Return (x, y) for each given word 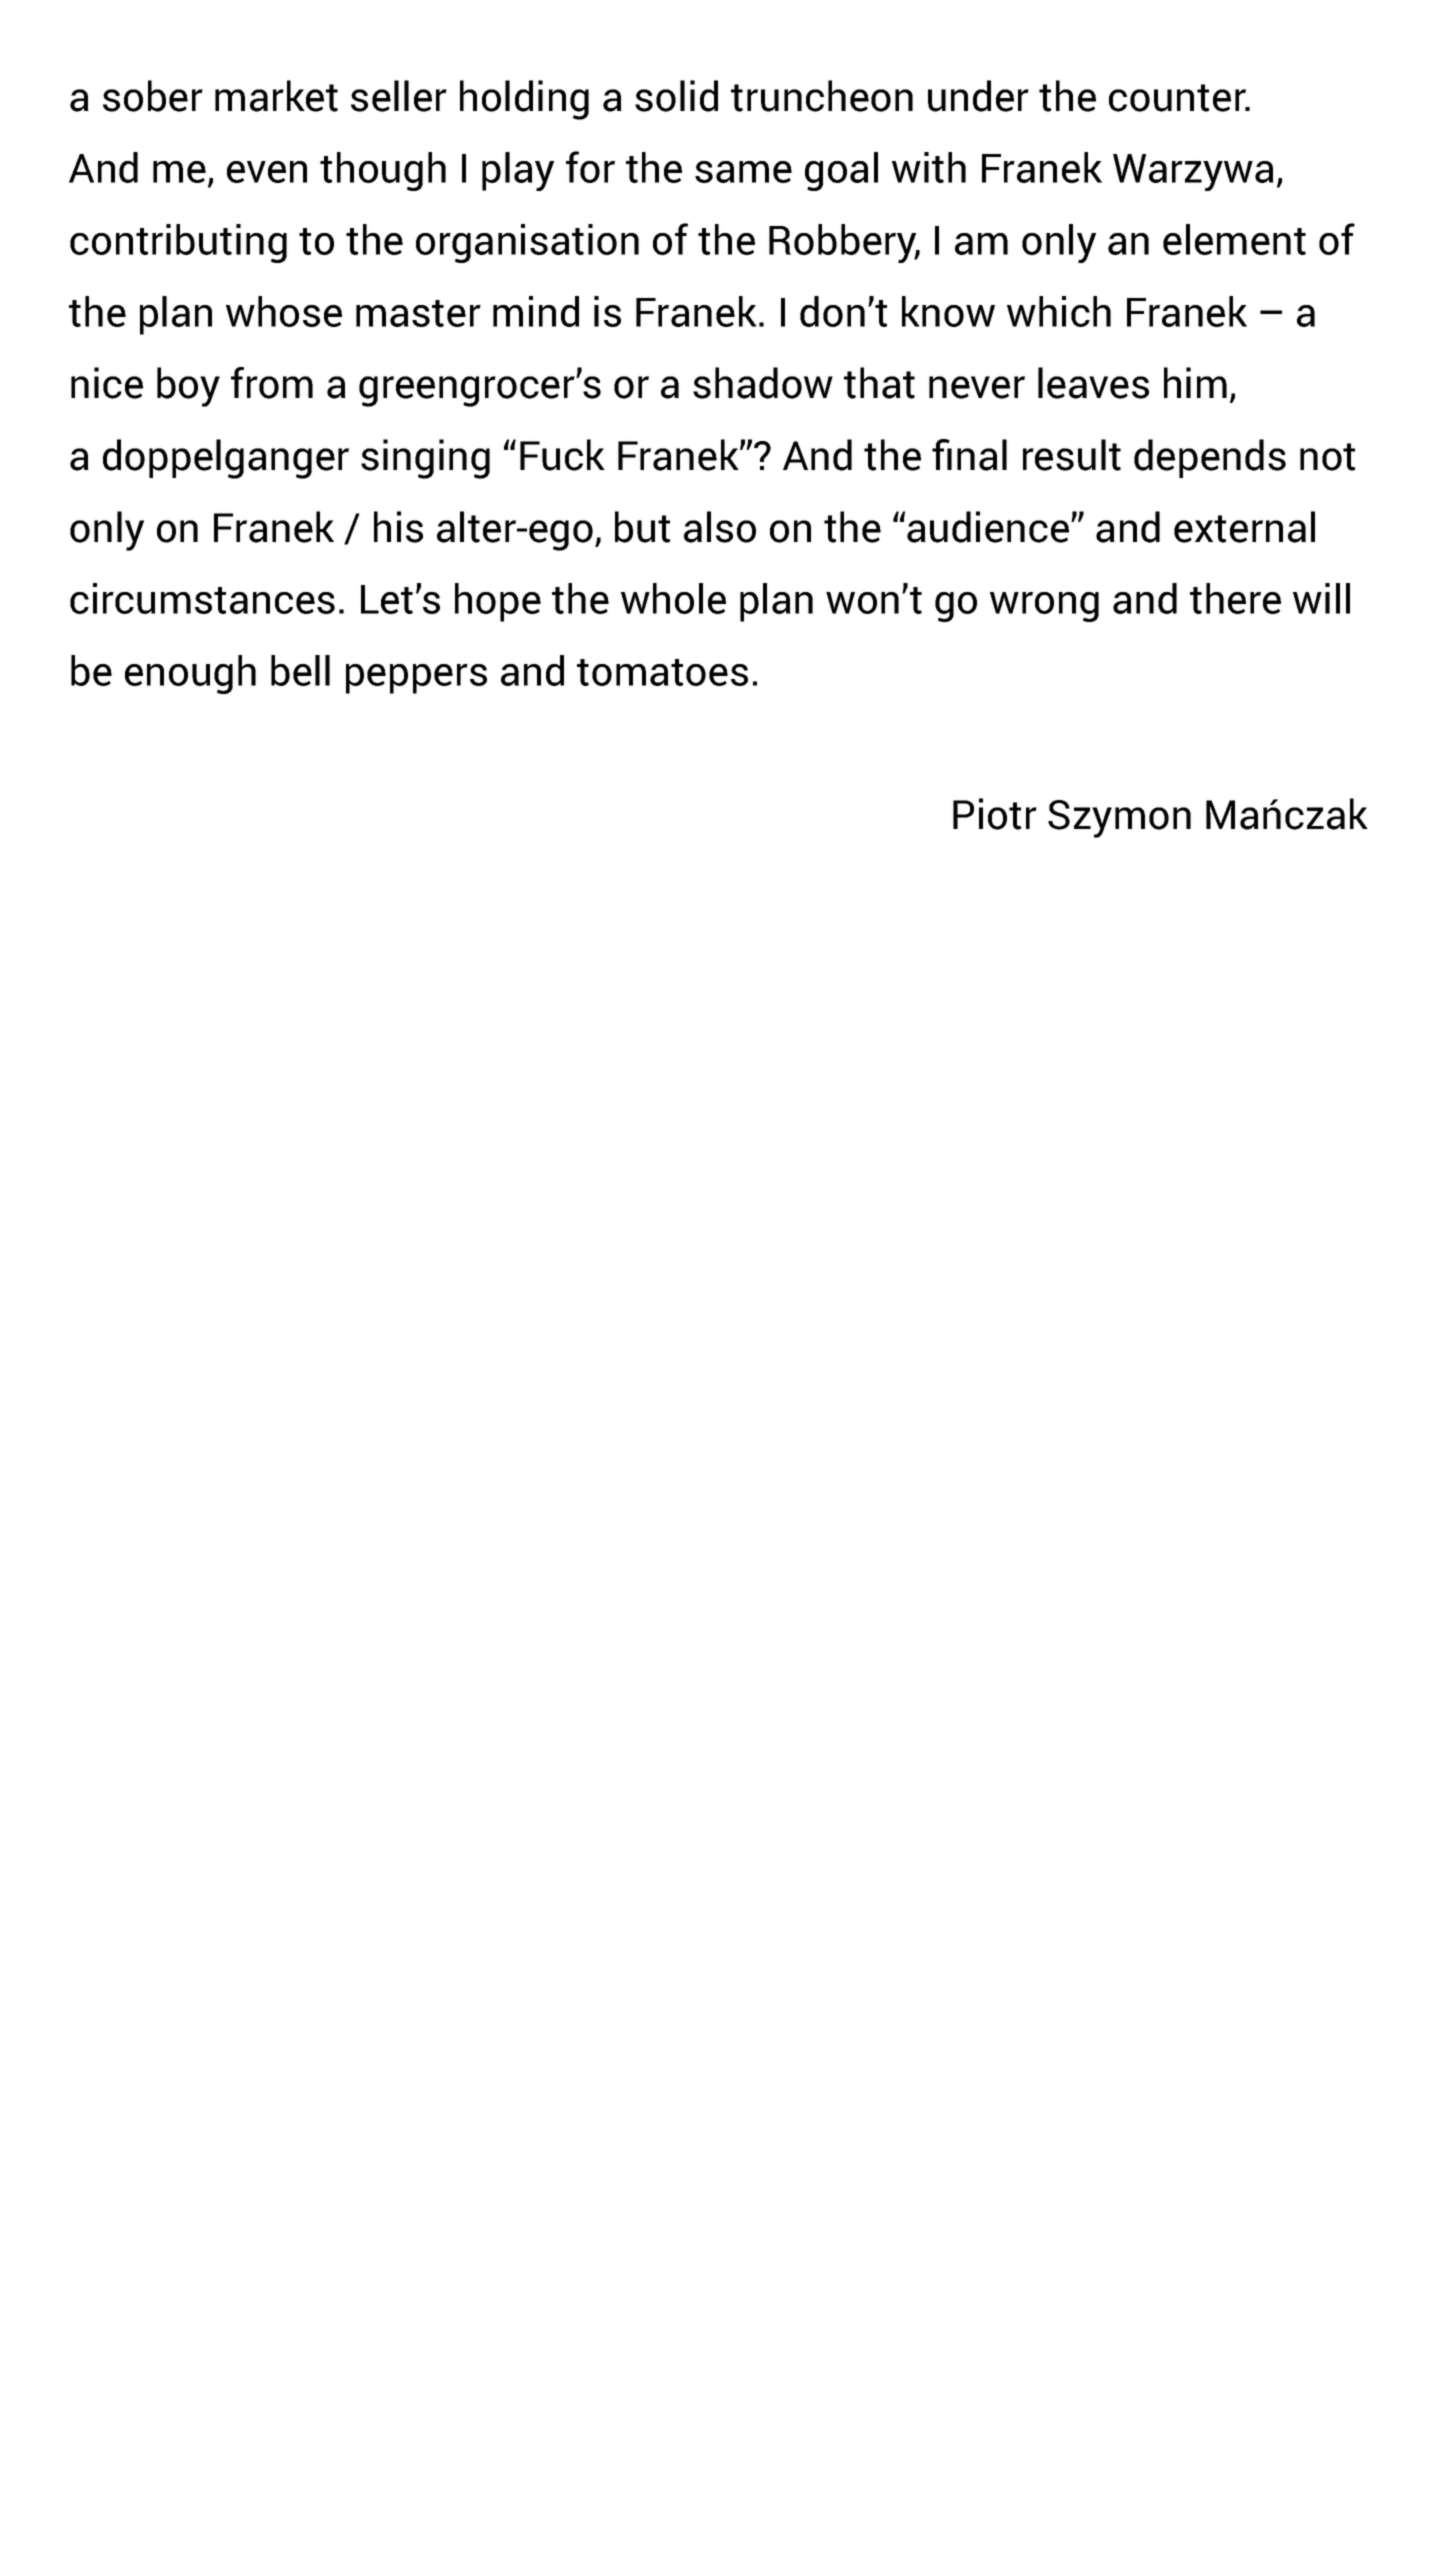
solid (676, 96)
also (720, 527)
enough (190, 674)
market (276, 96)
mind (536, 311)
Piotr (995, 814)
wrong (1044, 607)
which (1059, 311)
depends (1210, 458)
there (1235, 598)
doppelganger (226, 459)
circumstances (202, 598)
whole (673, 598)
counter (1178, 98)
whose (284, 311)
